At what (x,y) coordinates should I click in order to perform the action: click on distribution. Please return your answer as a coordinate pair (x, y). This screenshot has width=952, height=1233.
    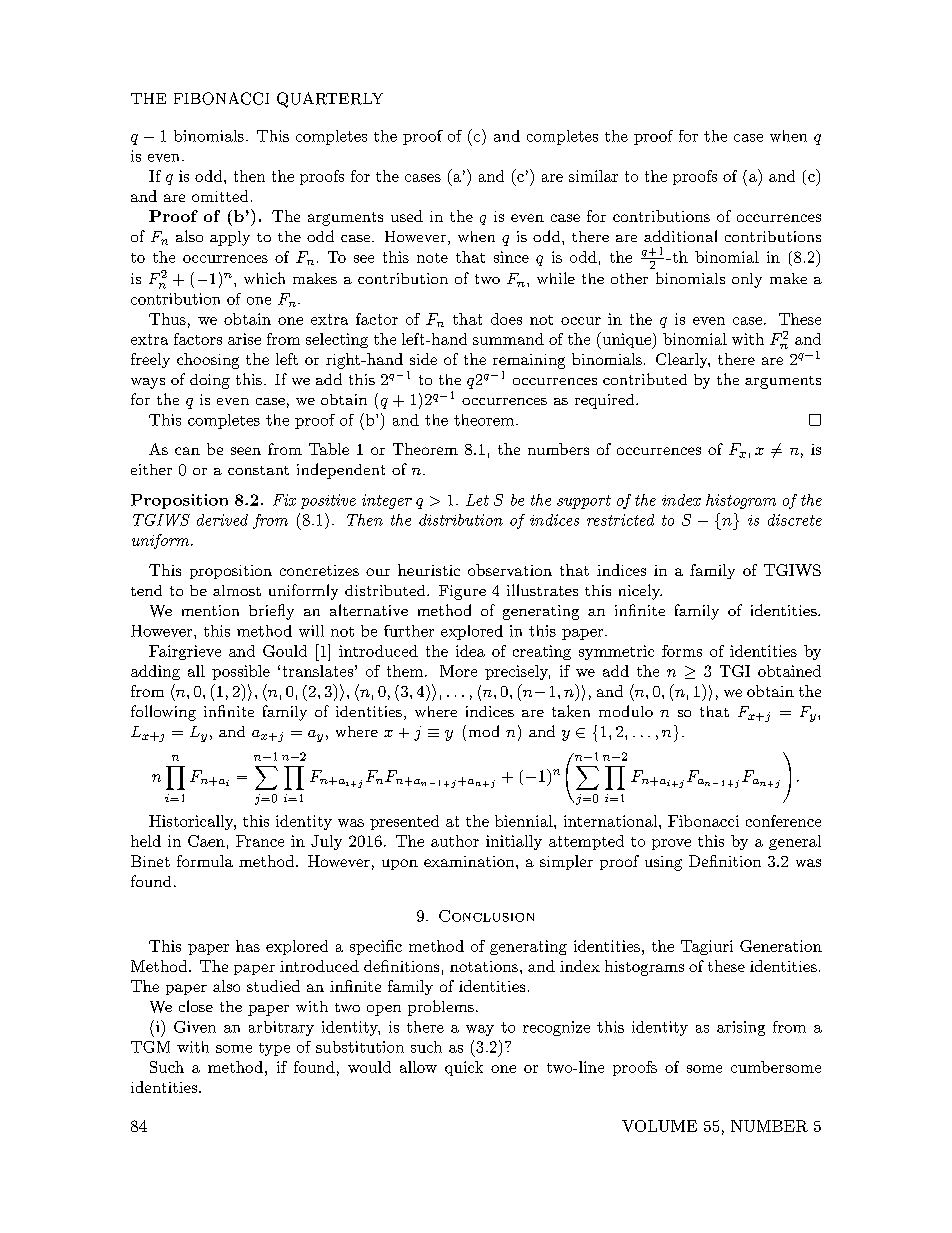
    Looking at the image, I should click on (461, 520).
